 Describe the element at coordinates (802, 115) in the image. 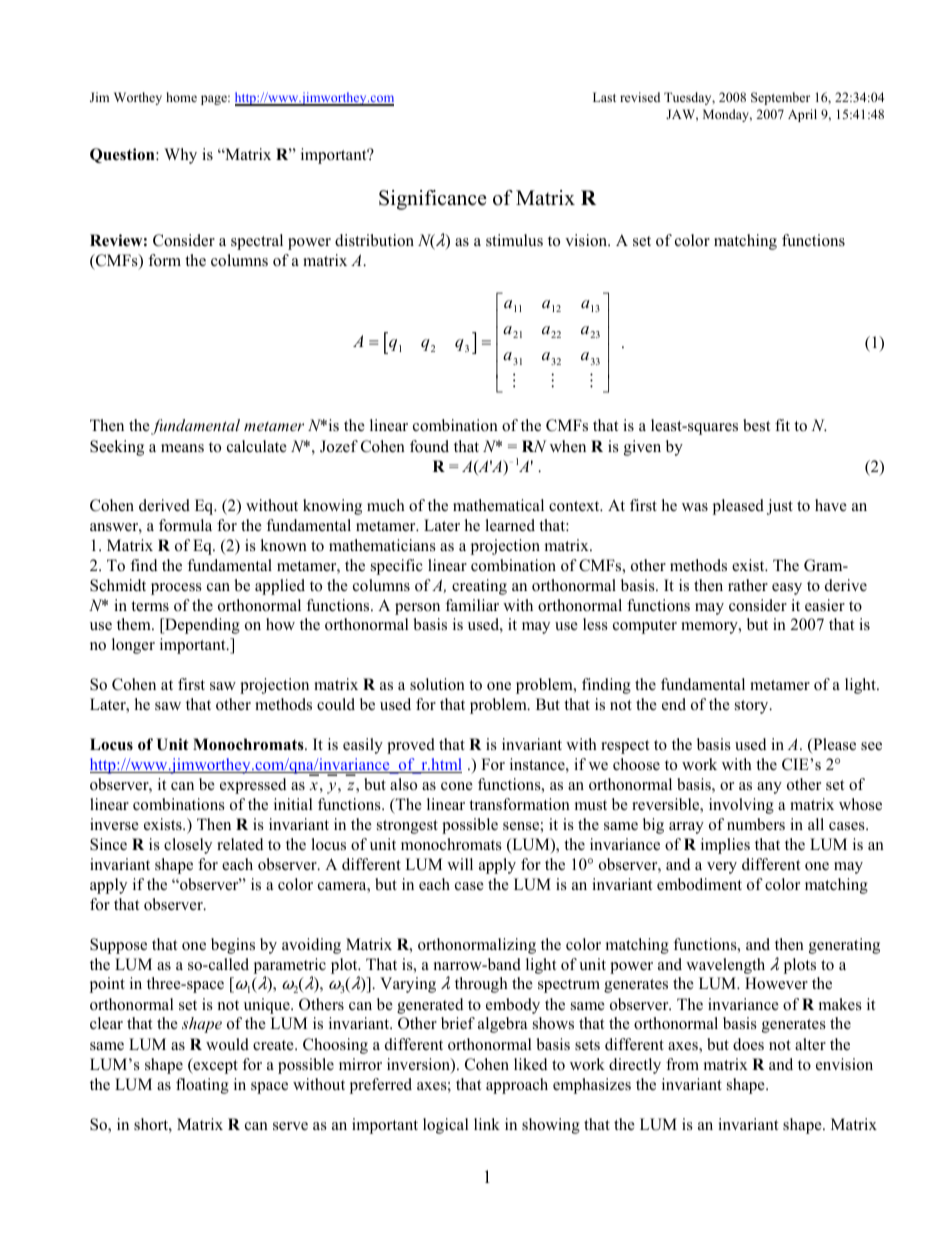

I see `April` at that location.
